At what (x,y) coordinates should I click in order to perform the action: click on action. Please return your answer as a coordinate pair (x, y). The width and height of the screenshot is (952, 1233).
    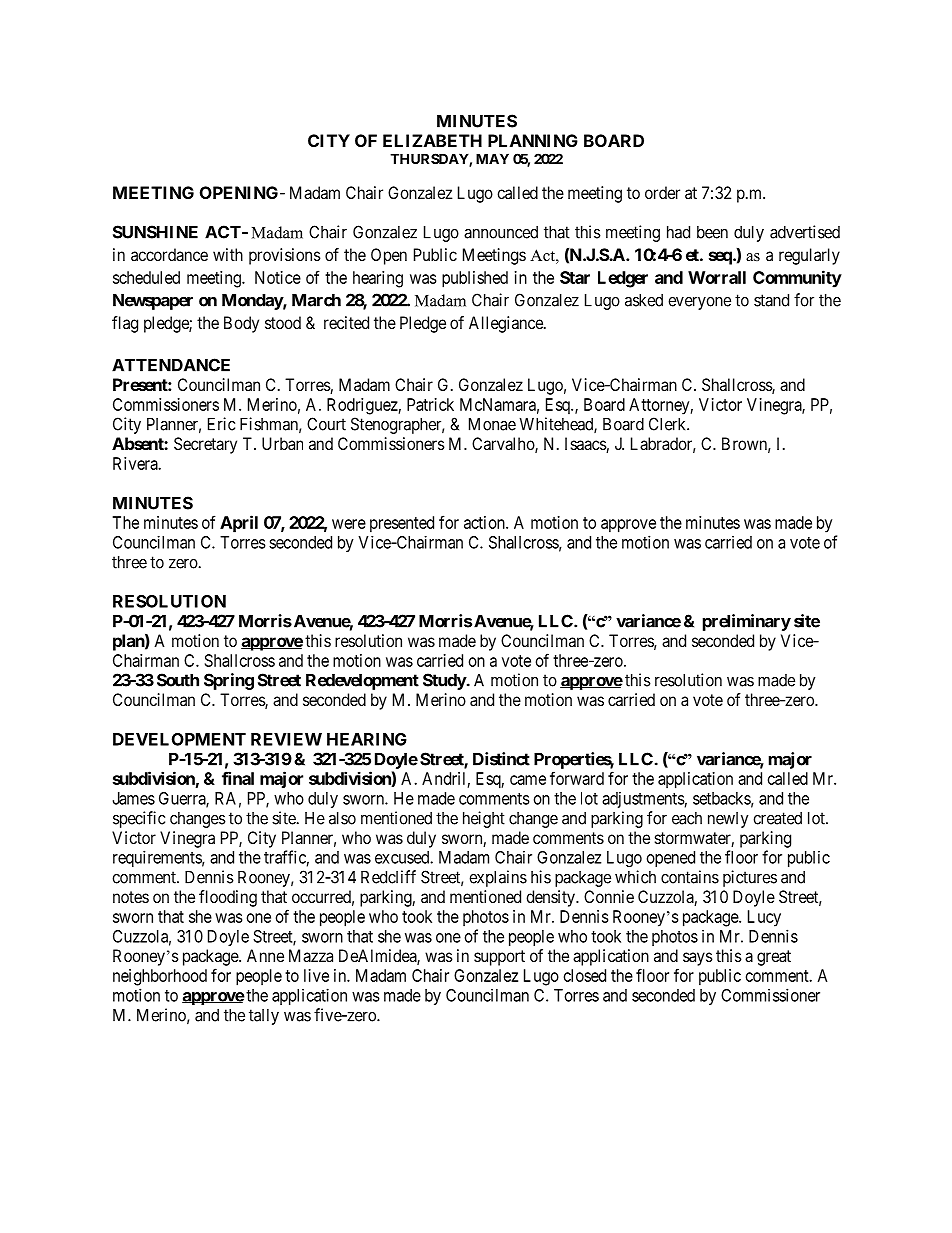
    Looking at the image, I should click on (485, 522).
